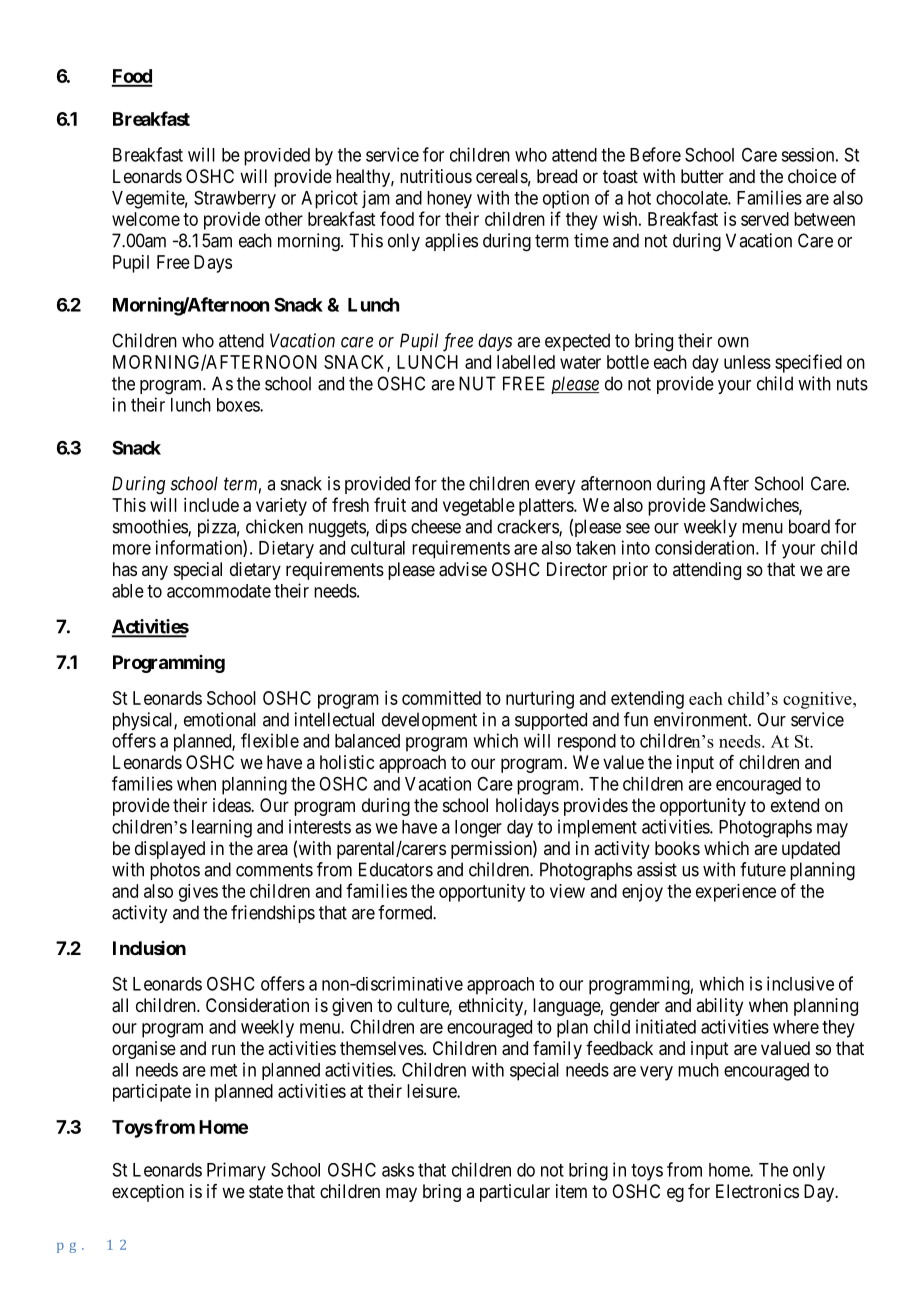 This page has width=924, height=1308. What do you see at coordinates (528, 527) in the page?
I see `crackers` at bounding box center [528, 527].
